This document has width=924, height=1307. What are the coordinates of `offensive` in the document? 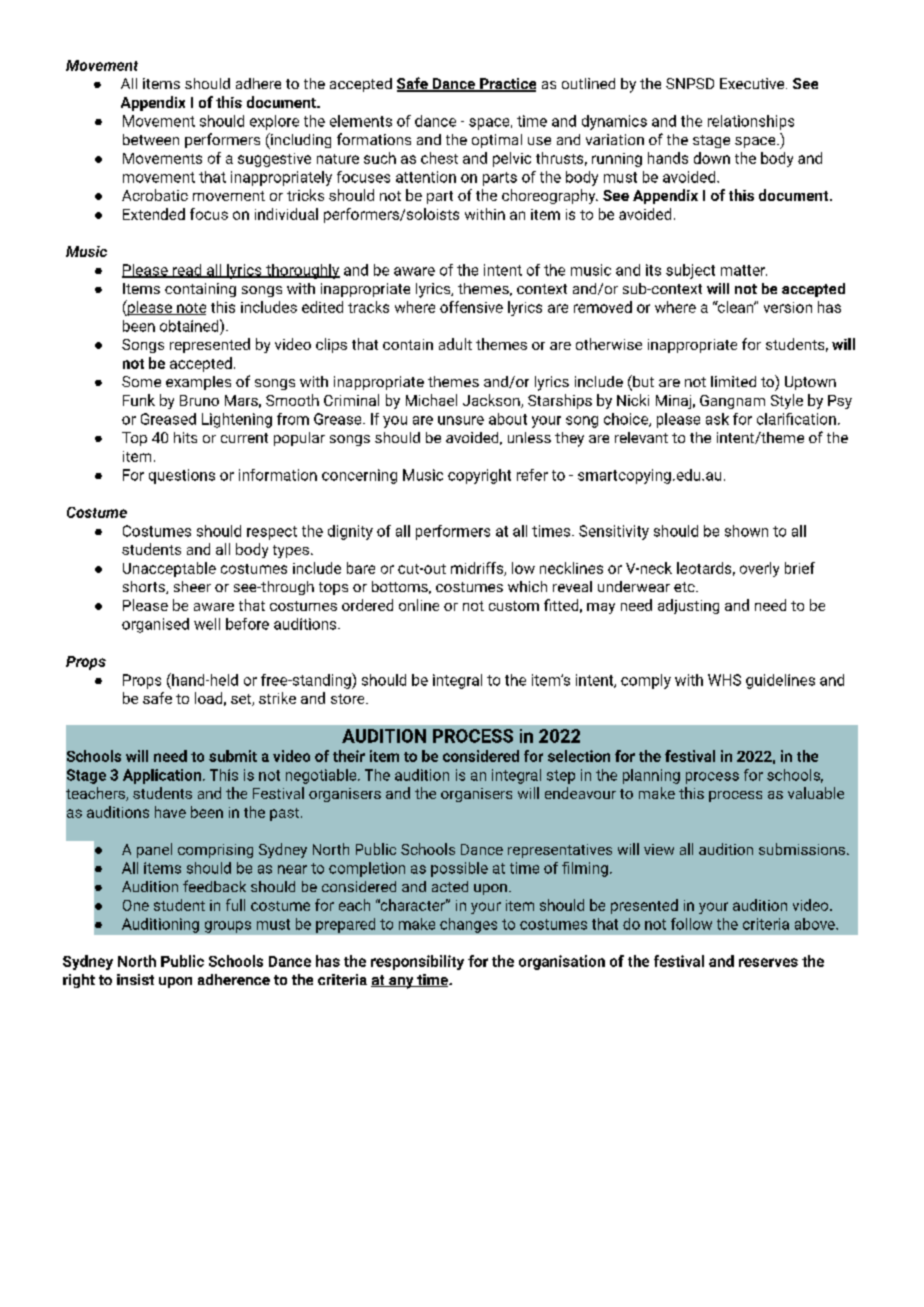 It's located at (471, 307).
